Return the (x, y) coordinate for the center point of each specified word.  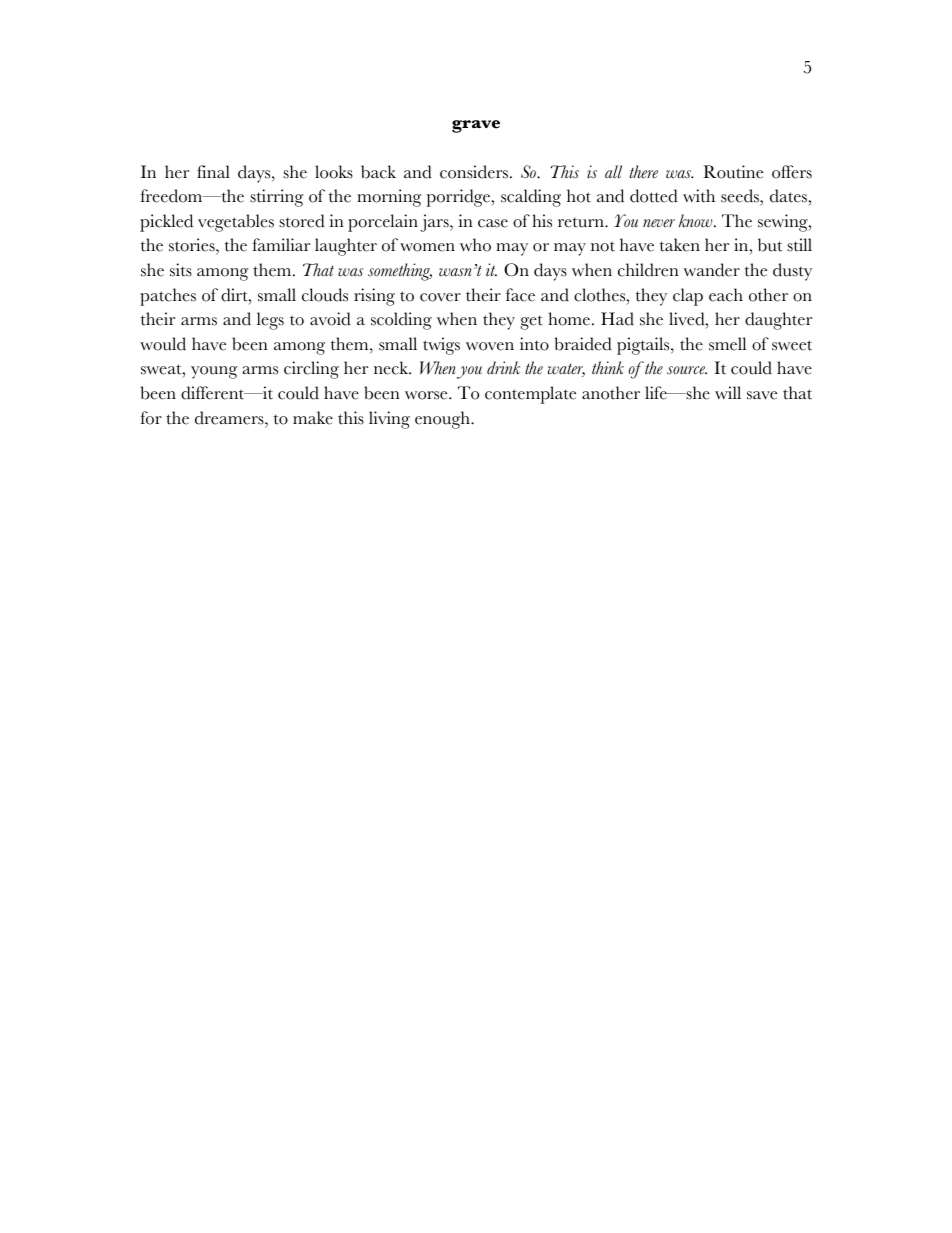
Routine (733, 172)
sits (181, 270)
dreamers (230, 418)
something (400, 272)
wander (711, 270)
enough (443, 420)
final (213, 171)
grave (476, 126)
